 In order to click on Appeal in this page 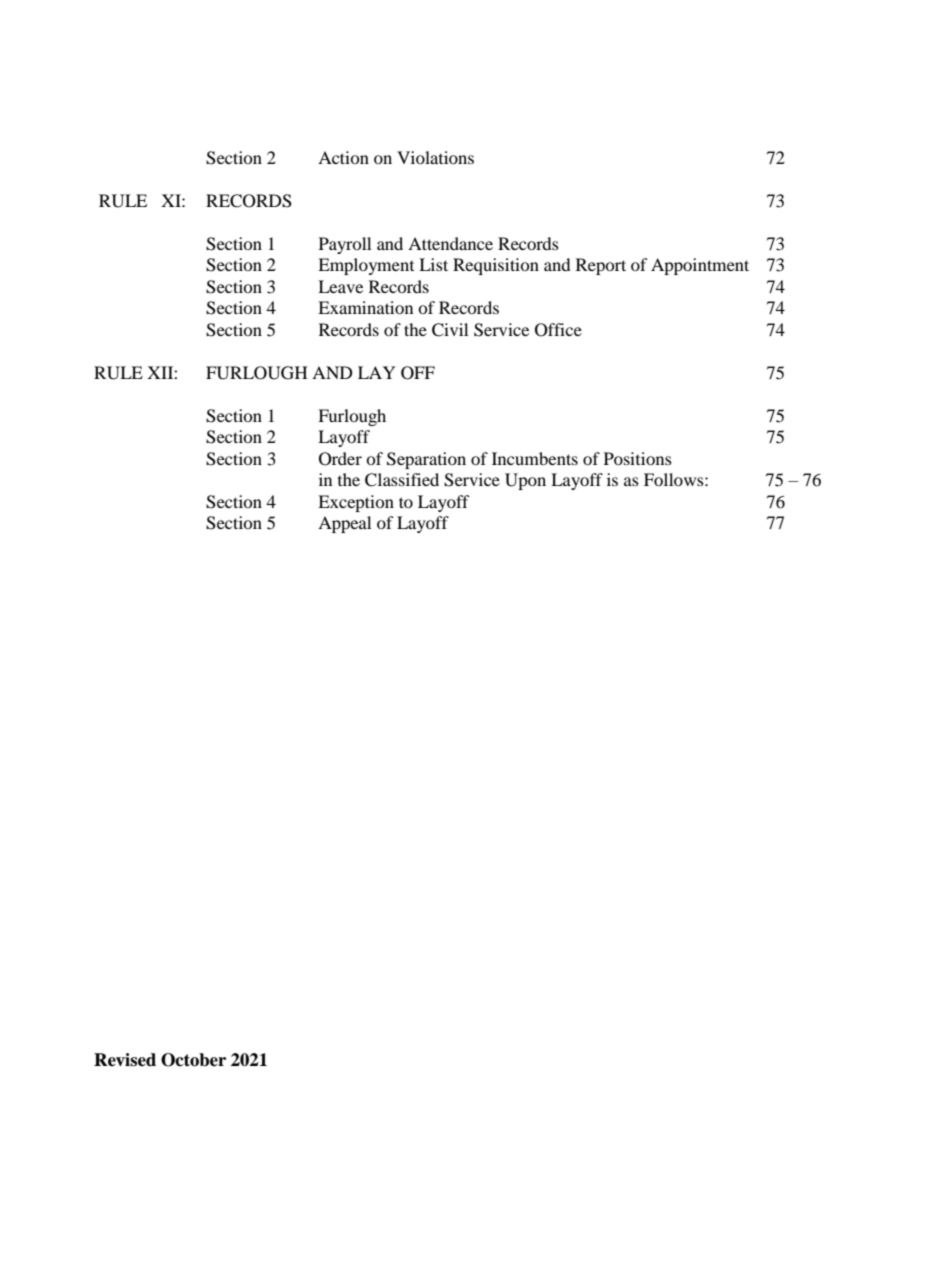, I will do `click(344, 524)`.
